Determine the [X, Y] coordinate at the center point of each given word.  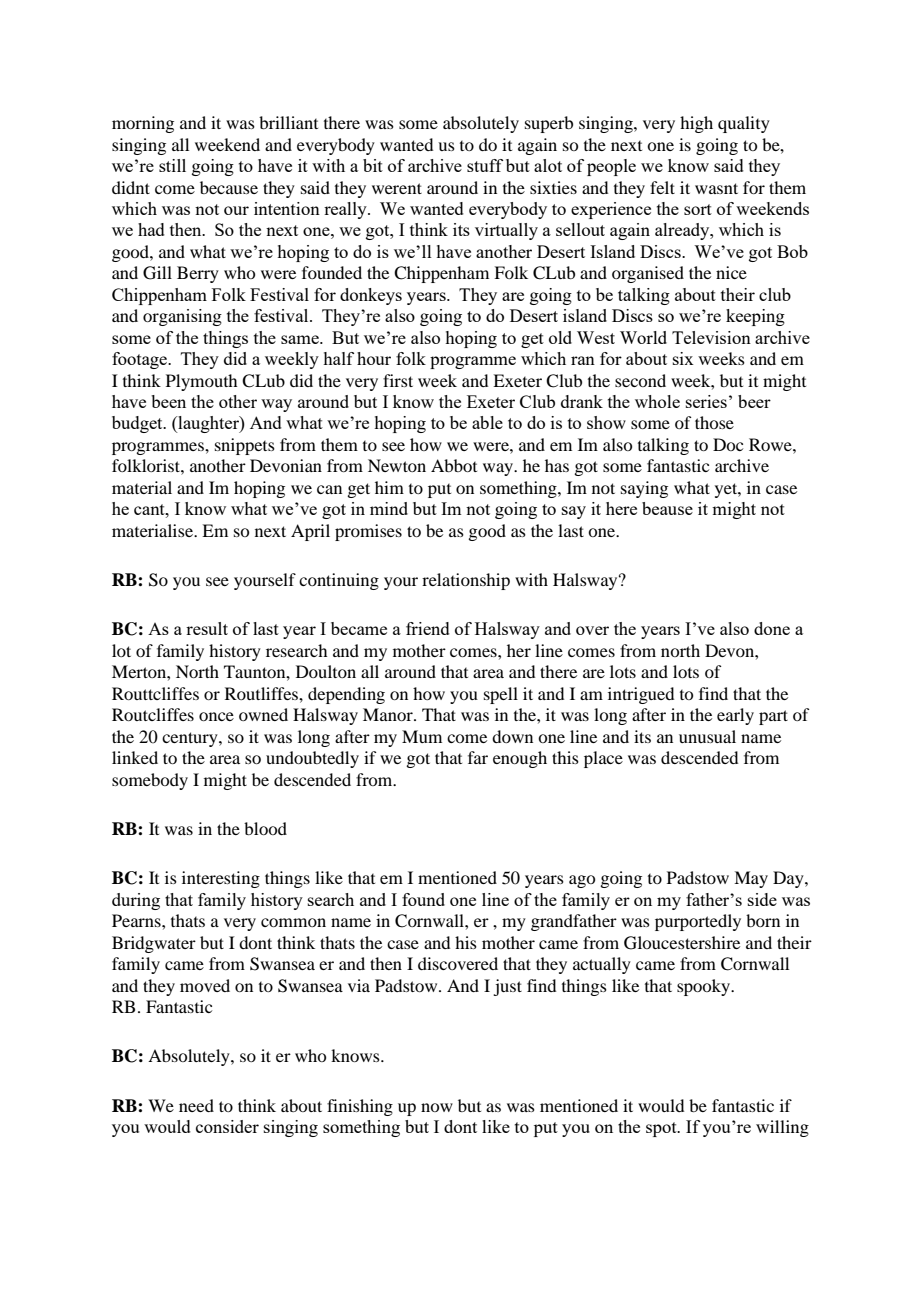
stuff [485, 165]
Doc [728, 444]
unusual [707, 736]
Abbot [454, 465]
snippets [245, 446]
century [191, 739]
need [196, 1105]
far [478, 757]
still [172, 165]
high [696, 124]
